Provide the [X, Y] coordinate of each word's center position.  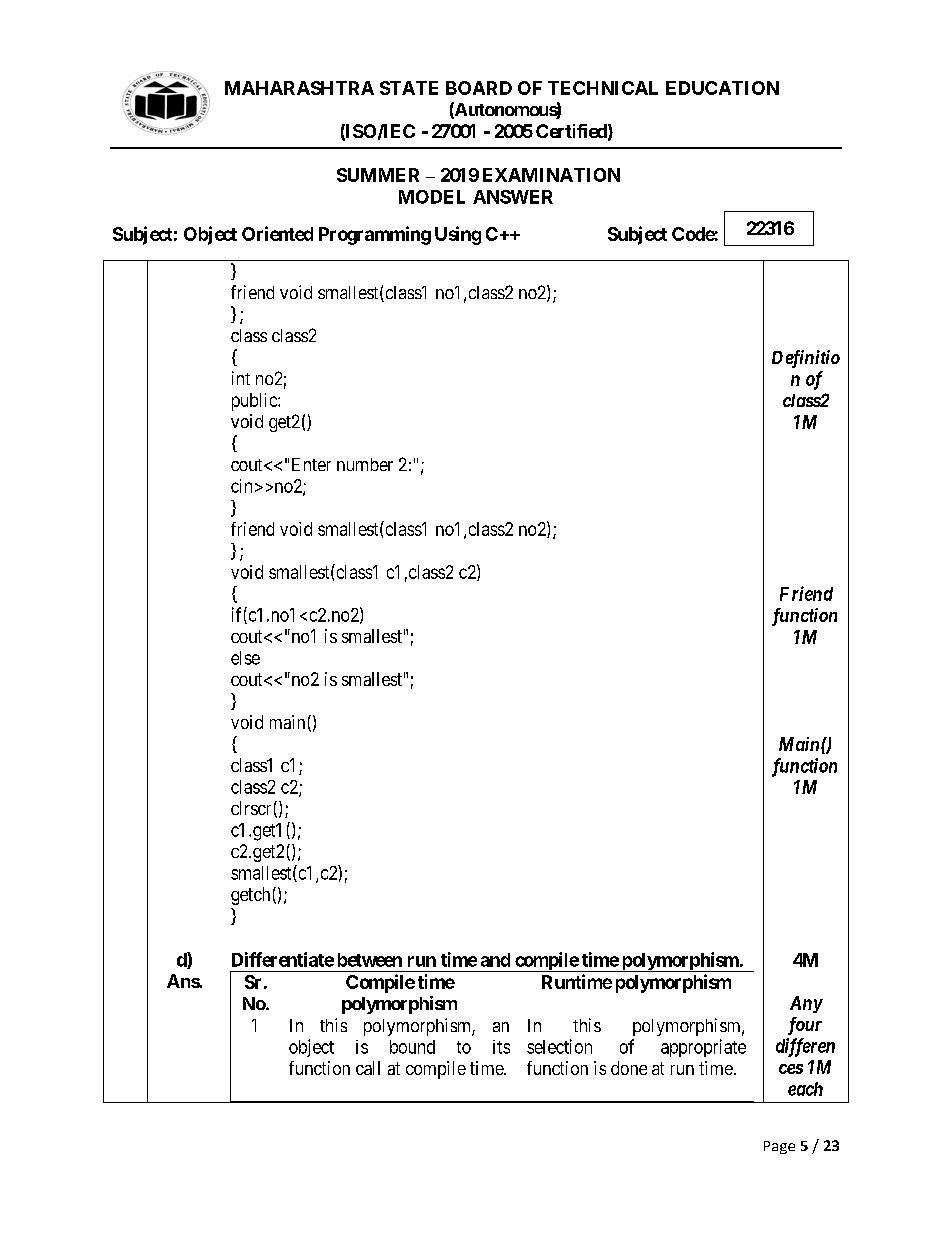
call [368, 1068]
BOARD [479, 88]
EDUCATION [722, 88]
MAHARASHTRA [299, 88]
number [365, 464]
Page [779, 1147]
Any [806, 1004]
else [245, 658]
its [501, 1047]
